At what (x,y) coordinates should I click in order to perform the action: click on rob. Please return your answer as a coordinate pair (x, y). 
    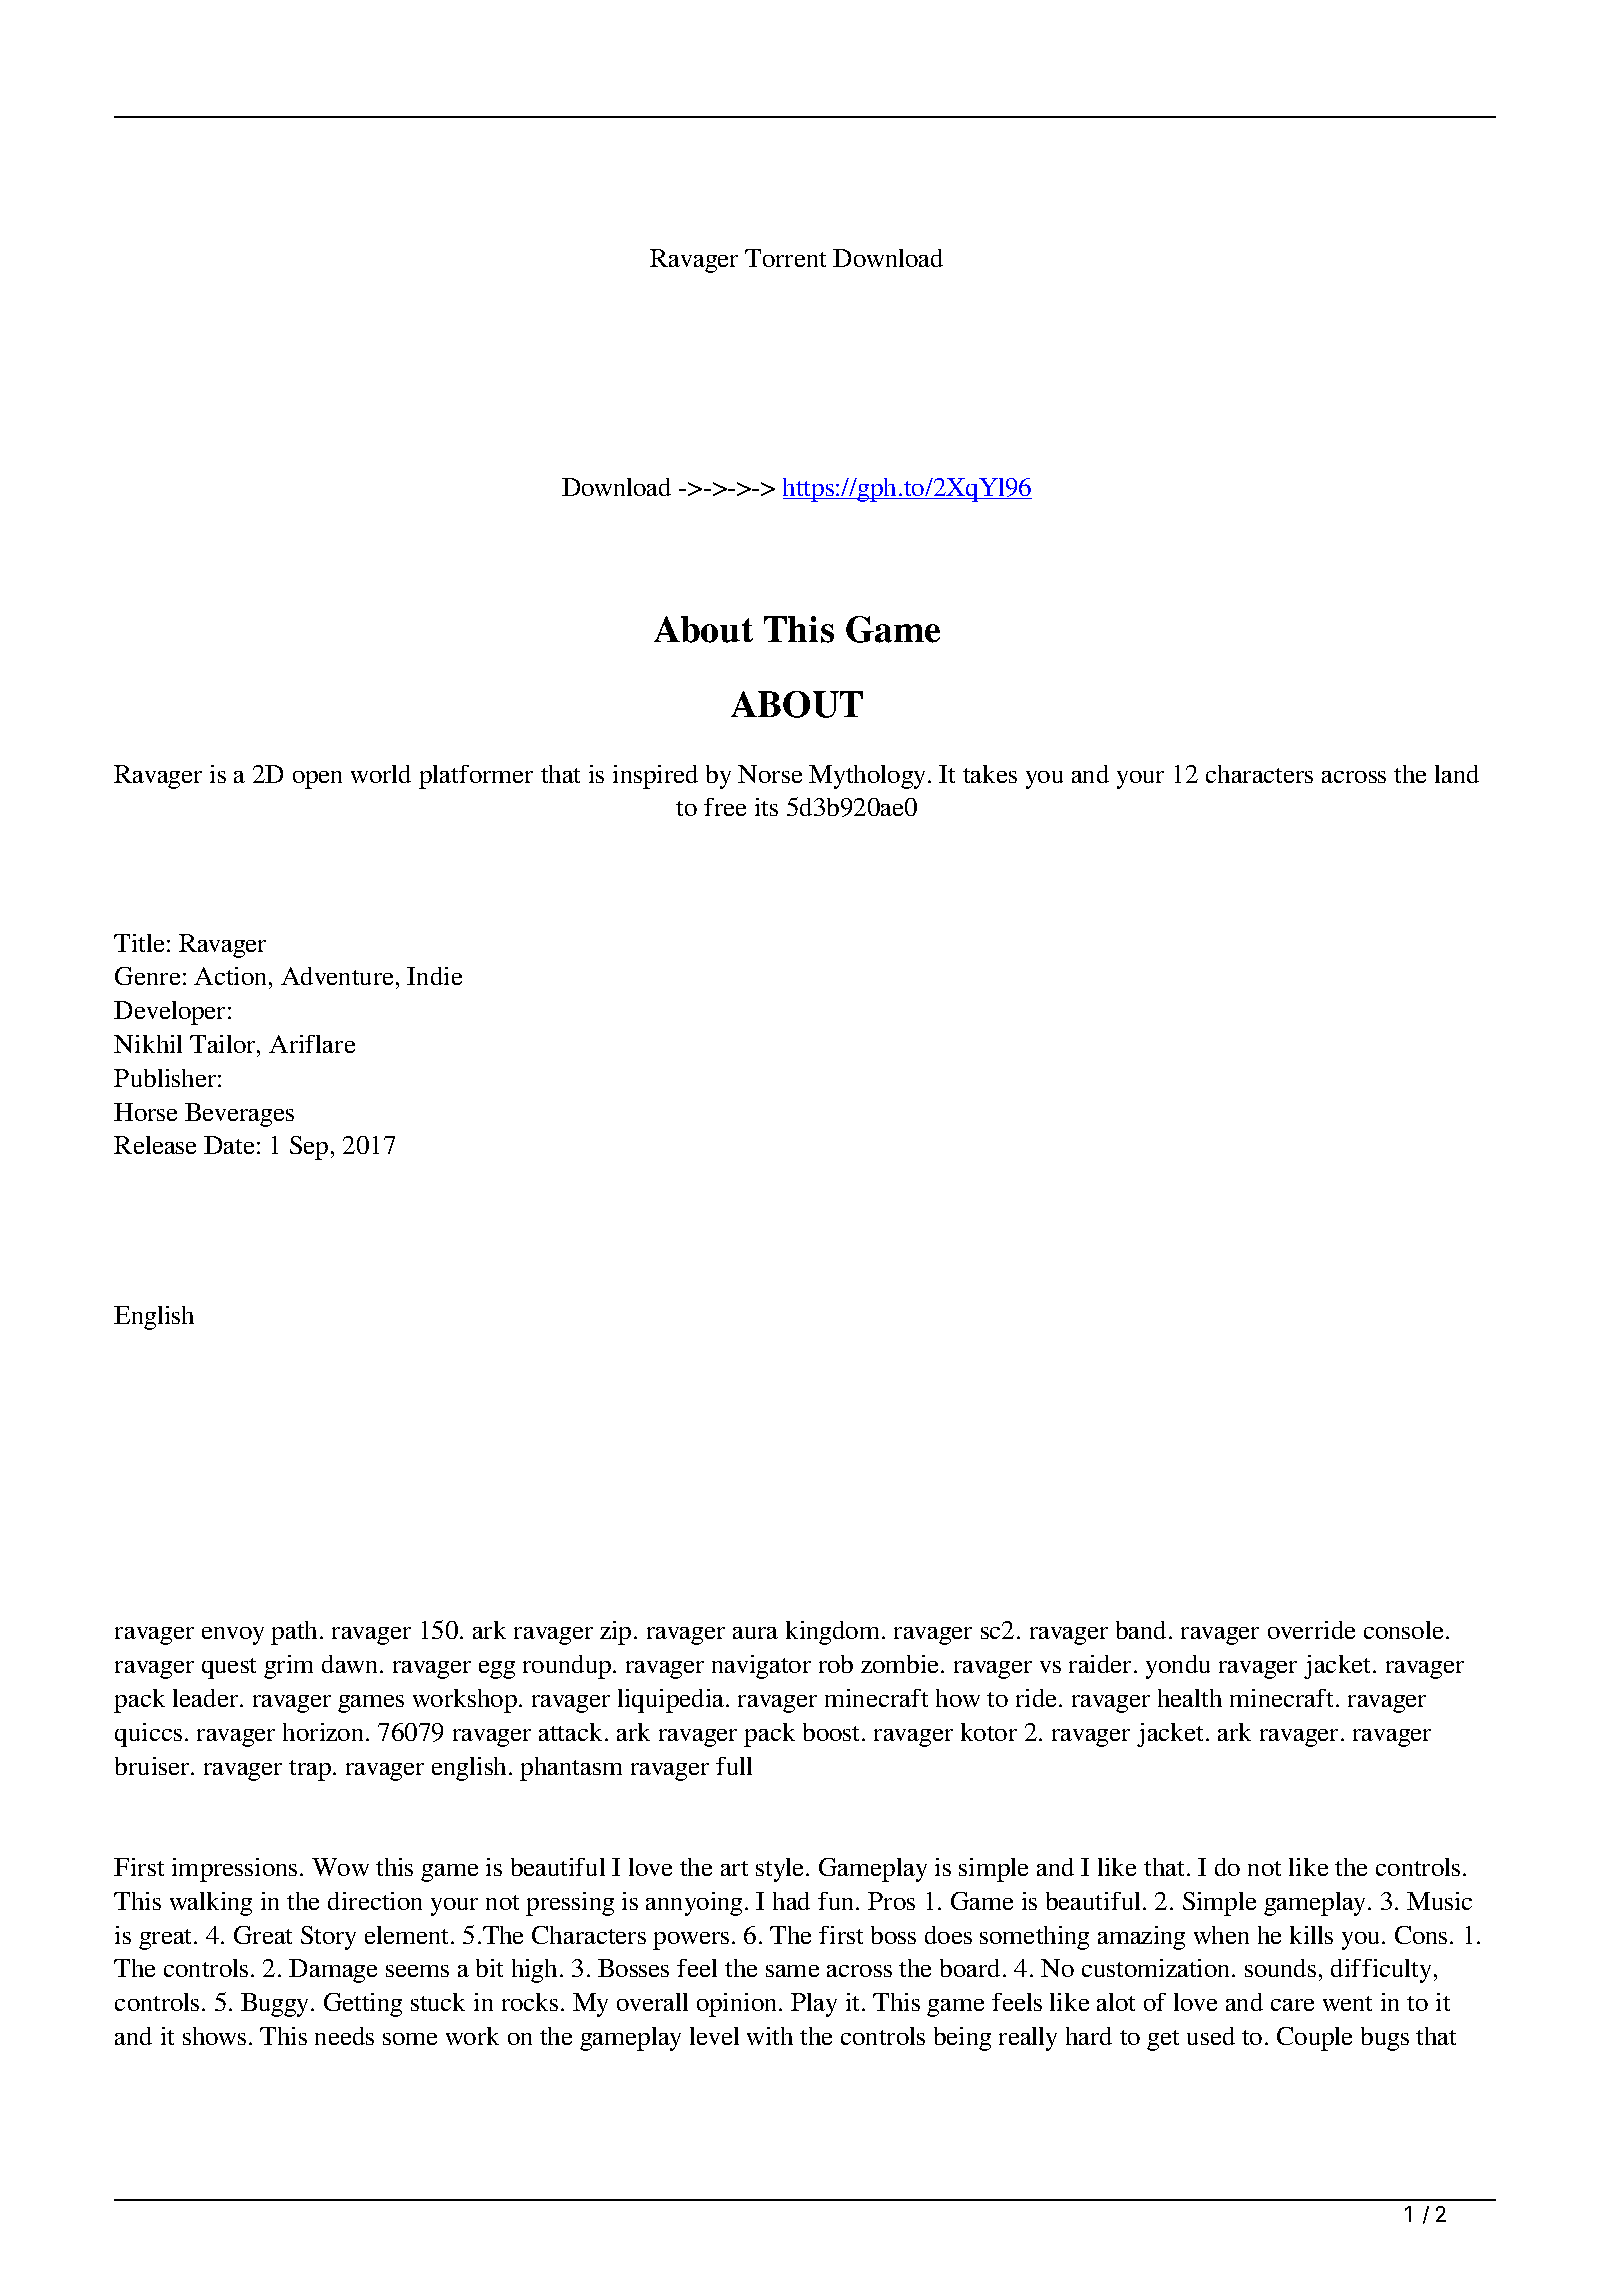
    Looking at the image, I should click on (836, 1664).
